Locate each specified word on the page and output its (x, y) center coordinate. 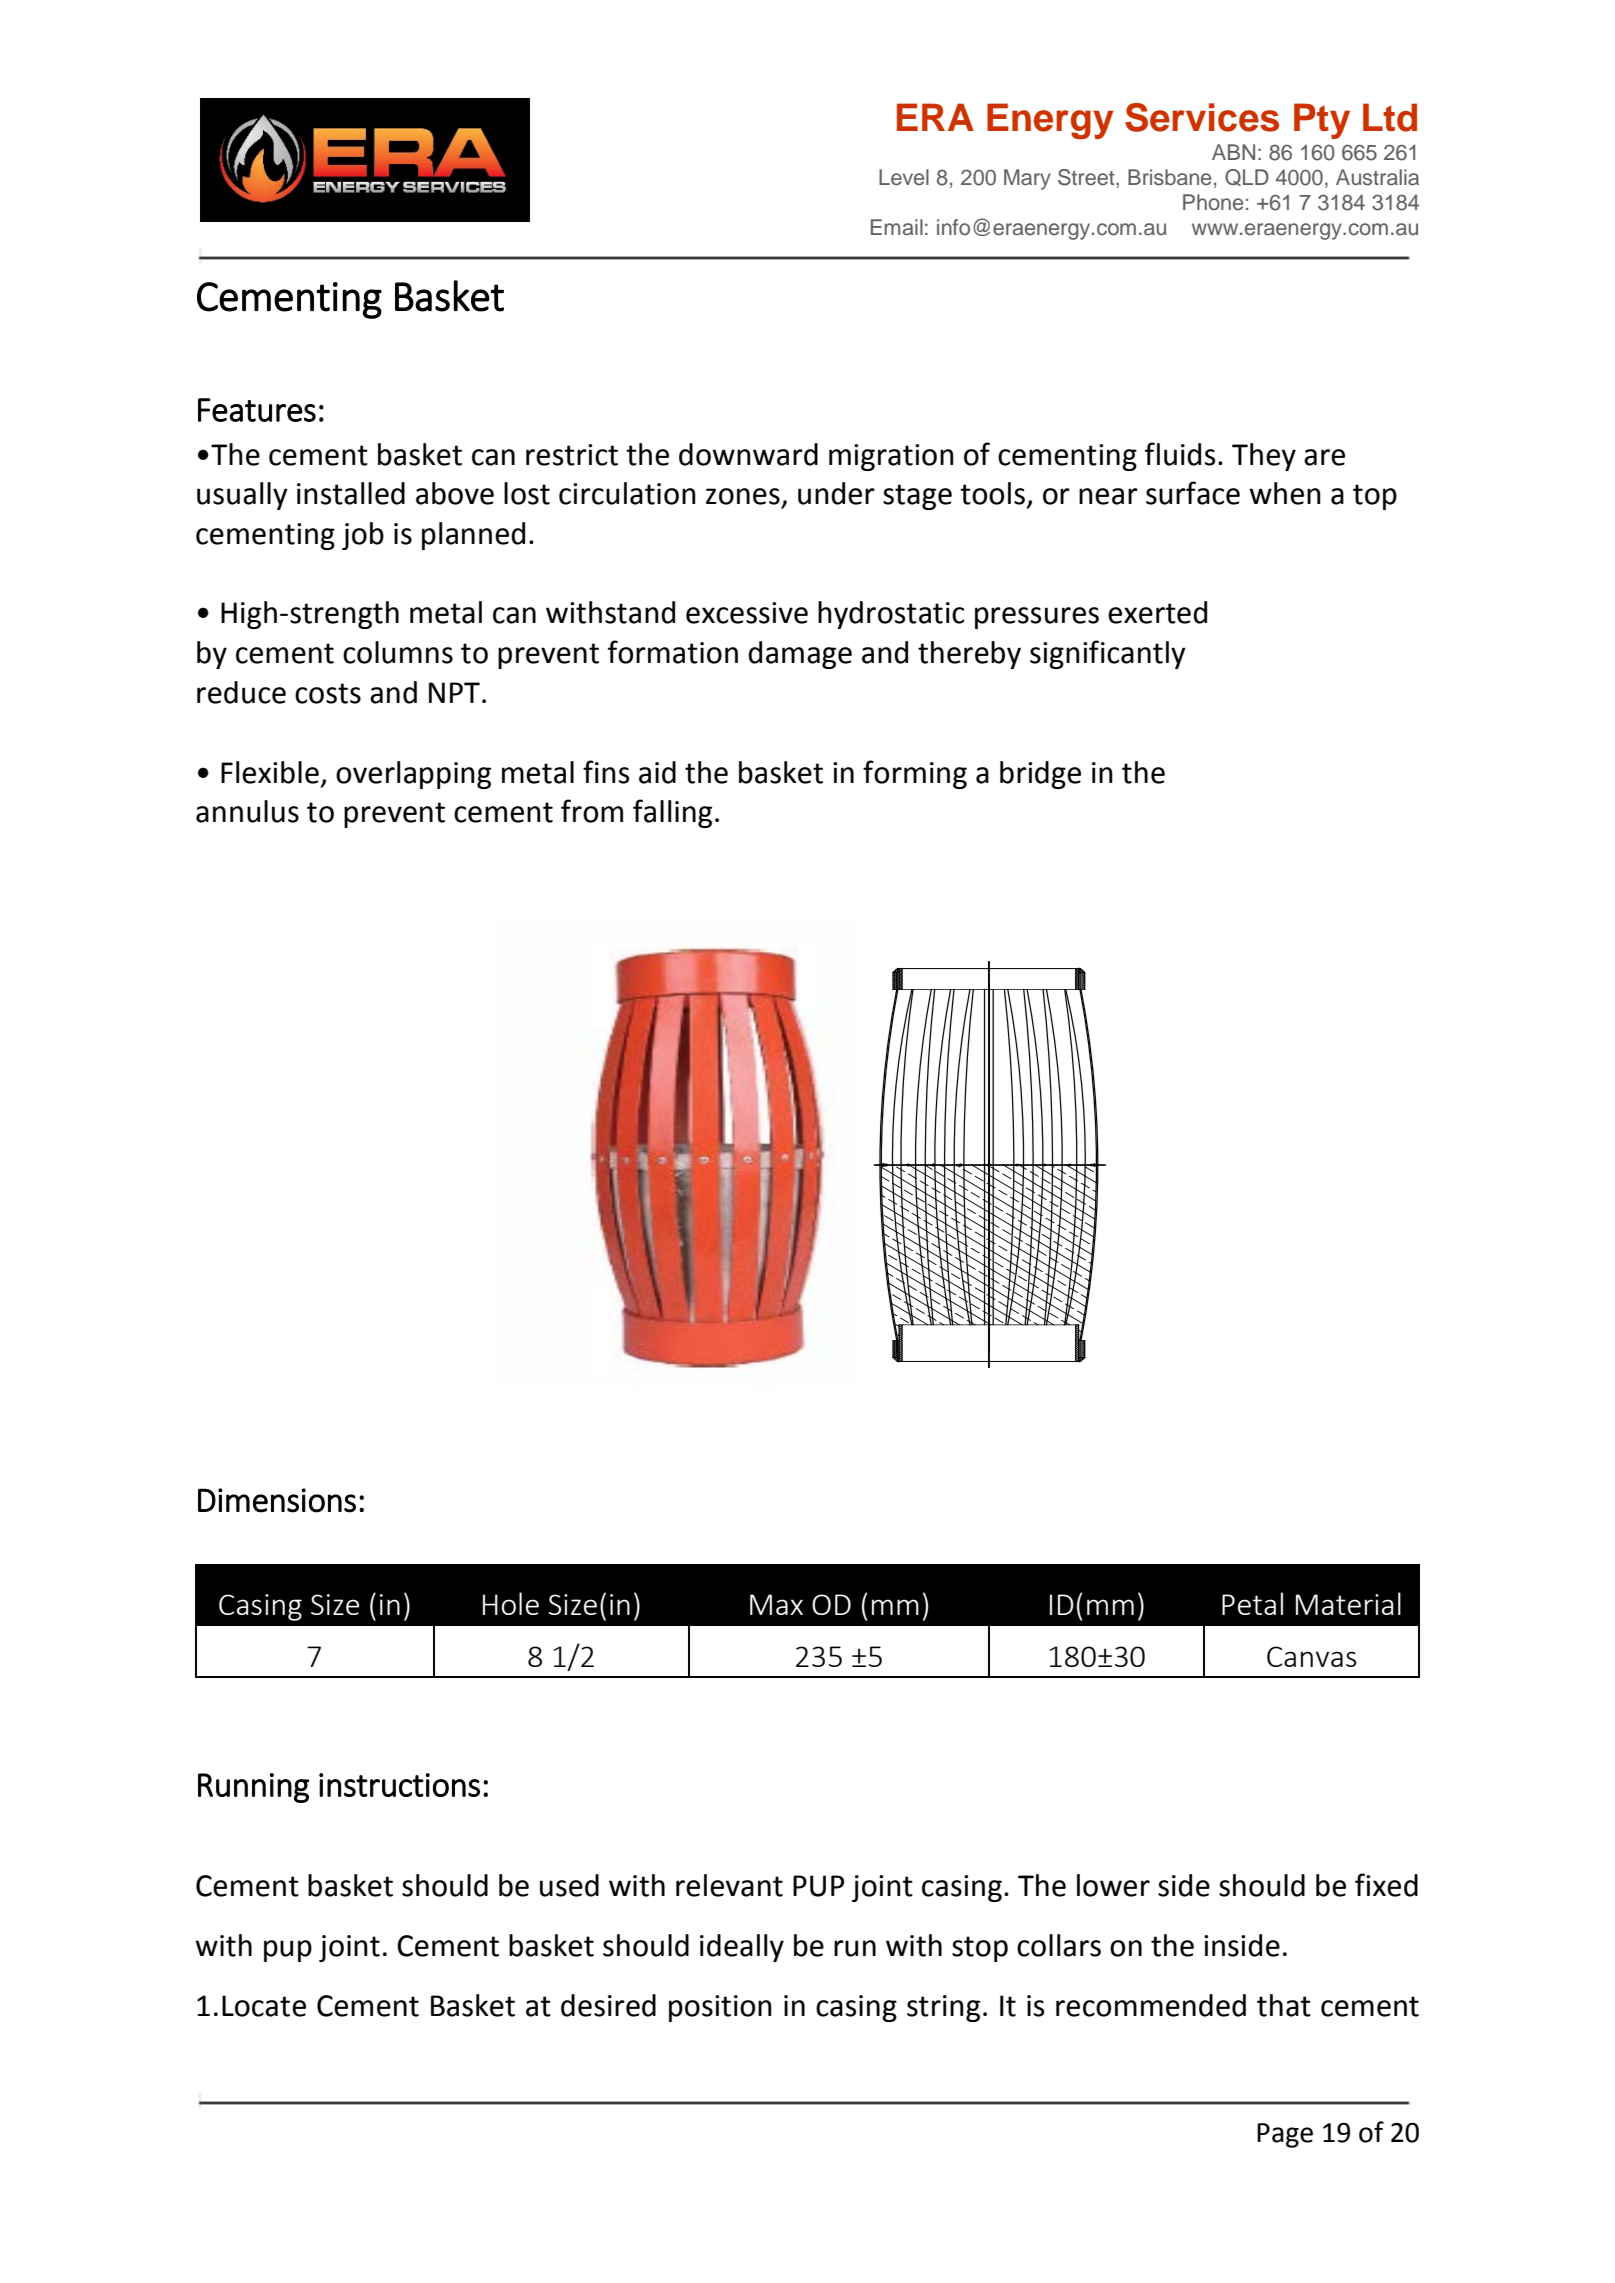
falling (672, 813)
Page (1285, 2135)
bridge (1040, 775)
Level (904, 177)
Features (257, 410)
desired (608, 2005)
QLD (1247, 177)
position (720, 2008)
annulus (247, 811)
